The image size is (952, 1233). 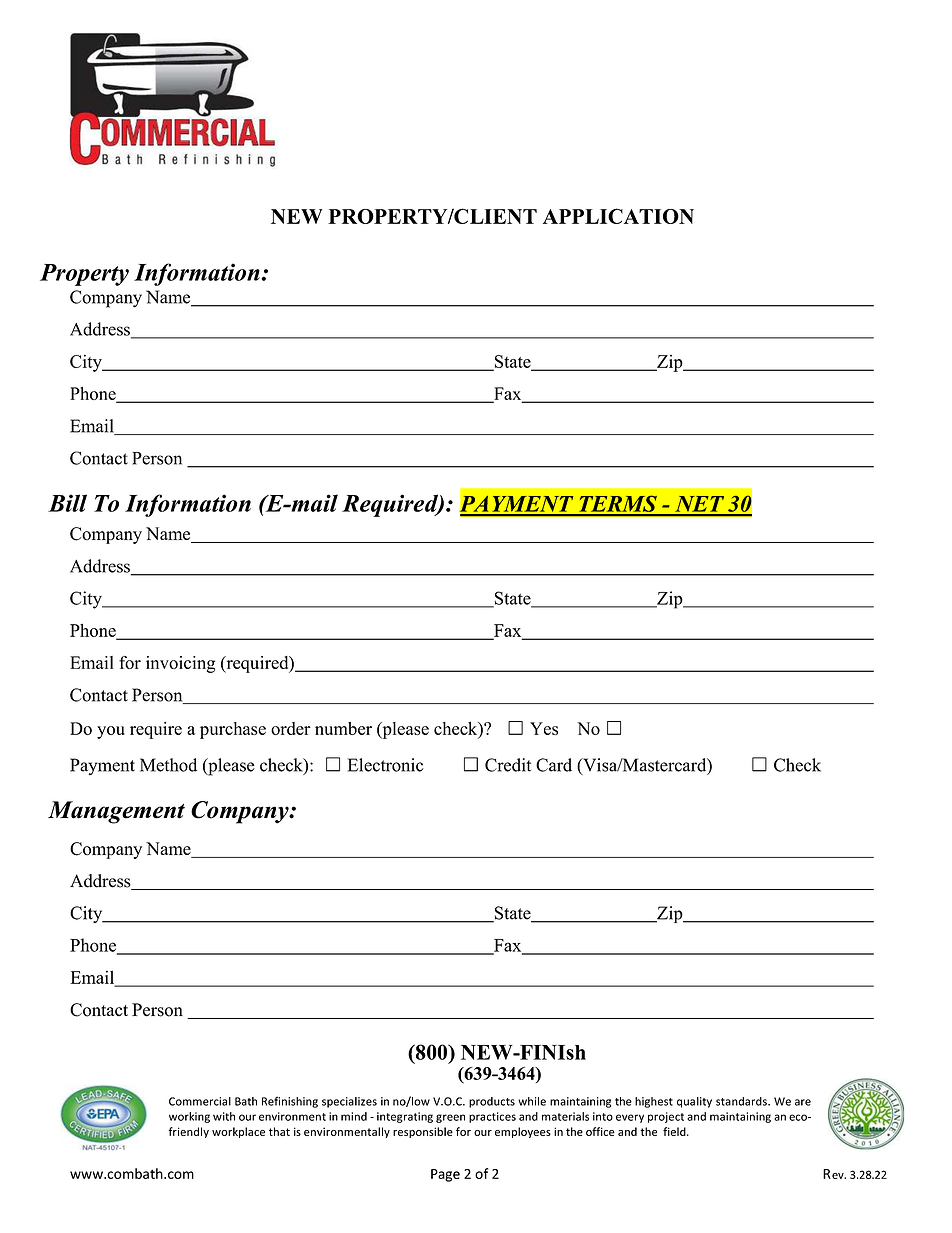 What do you see at coordinates (180, 664) in the screenshot?
I see `invoicing` at bounding box center [180, 664].
